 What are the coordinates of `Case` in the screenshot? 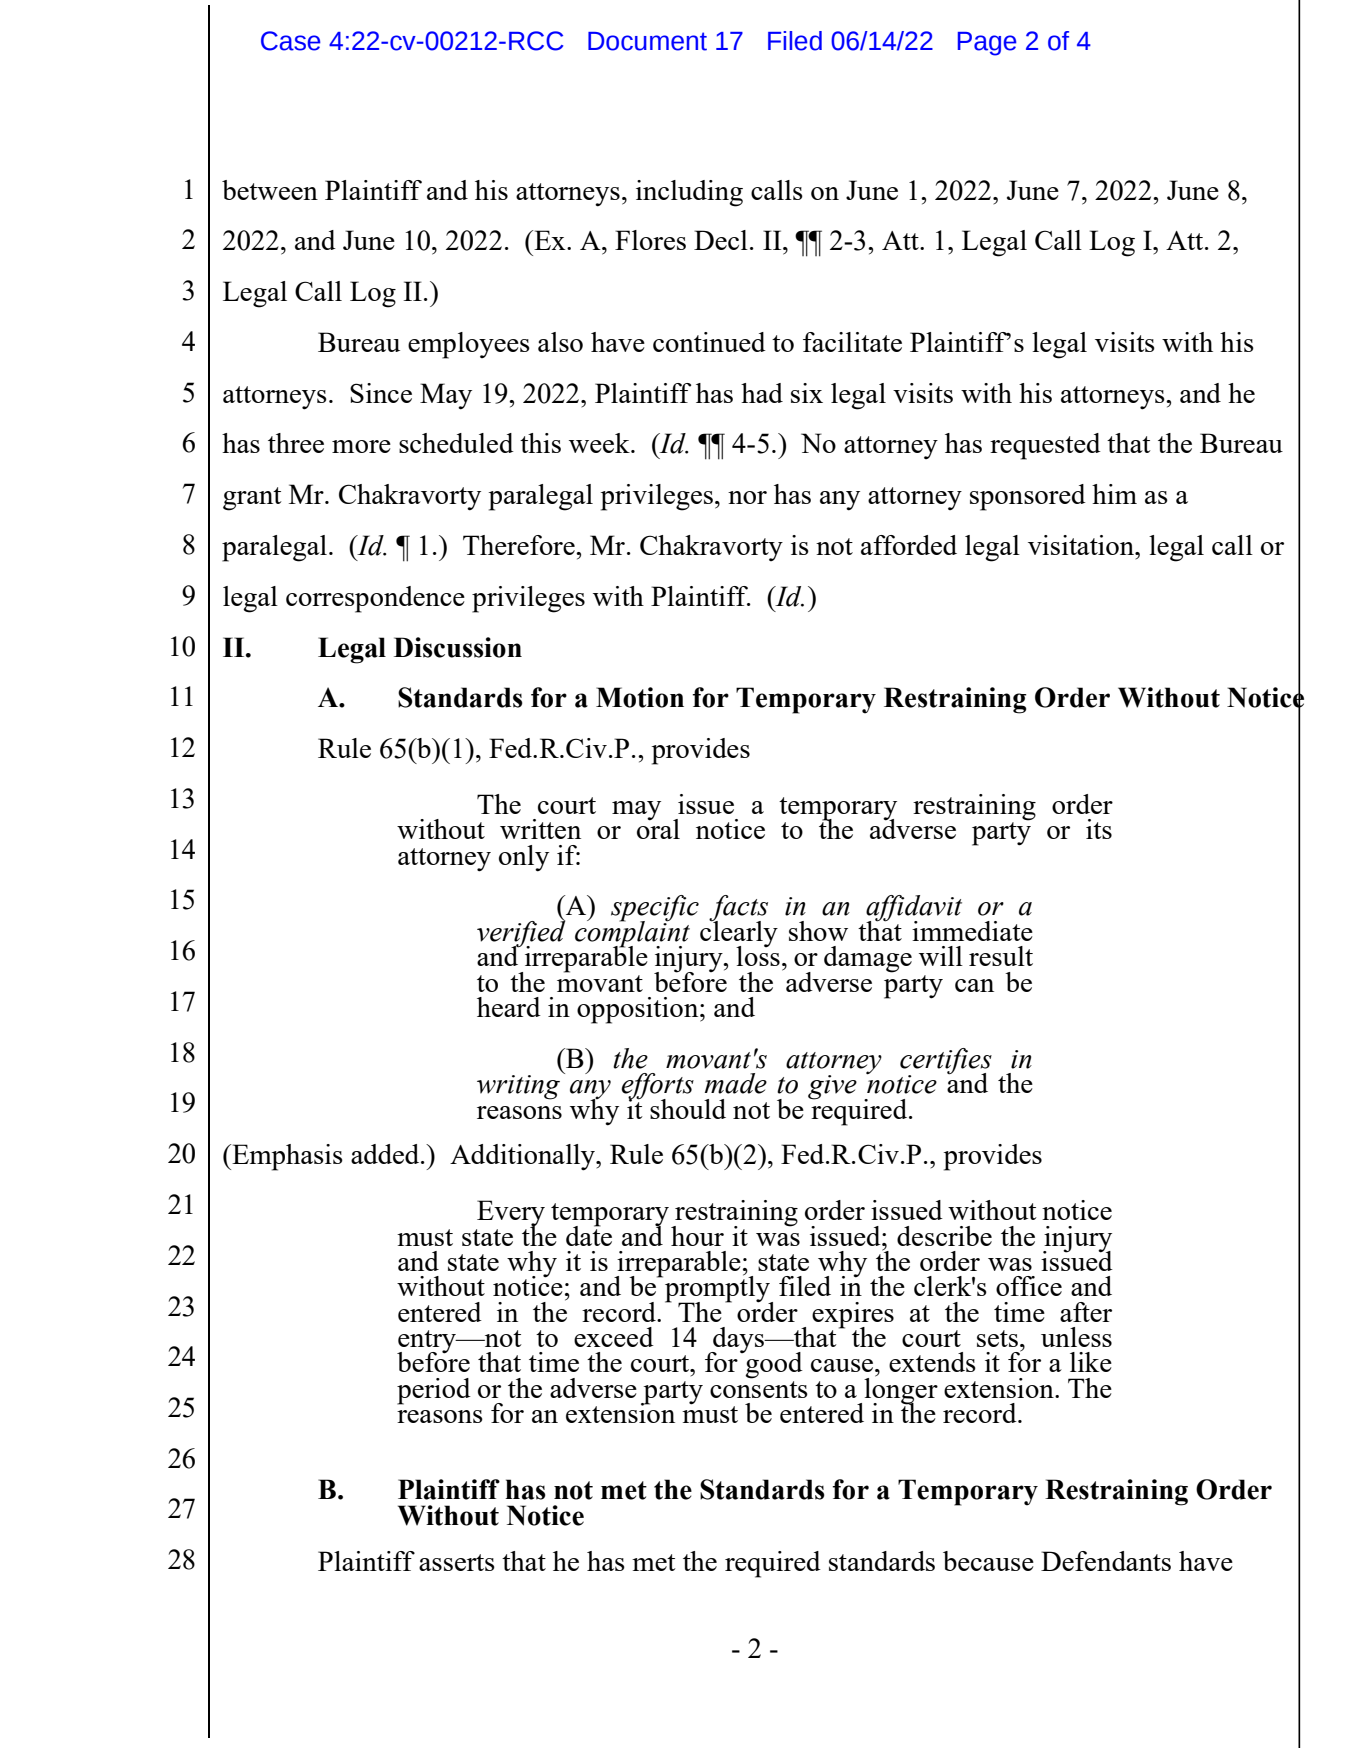 It's located at (291, 41).
